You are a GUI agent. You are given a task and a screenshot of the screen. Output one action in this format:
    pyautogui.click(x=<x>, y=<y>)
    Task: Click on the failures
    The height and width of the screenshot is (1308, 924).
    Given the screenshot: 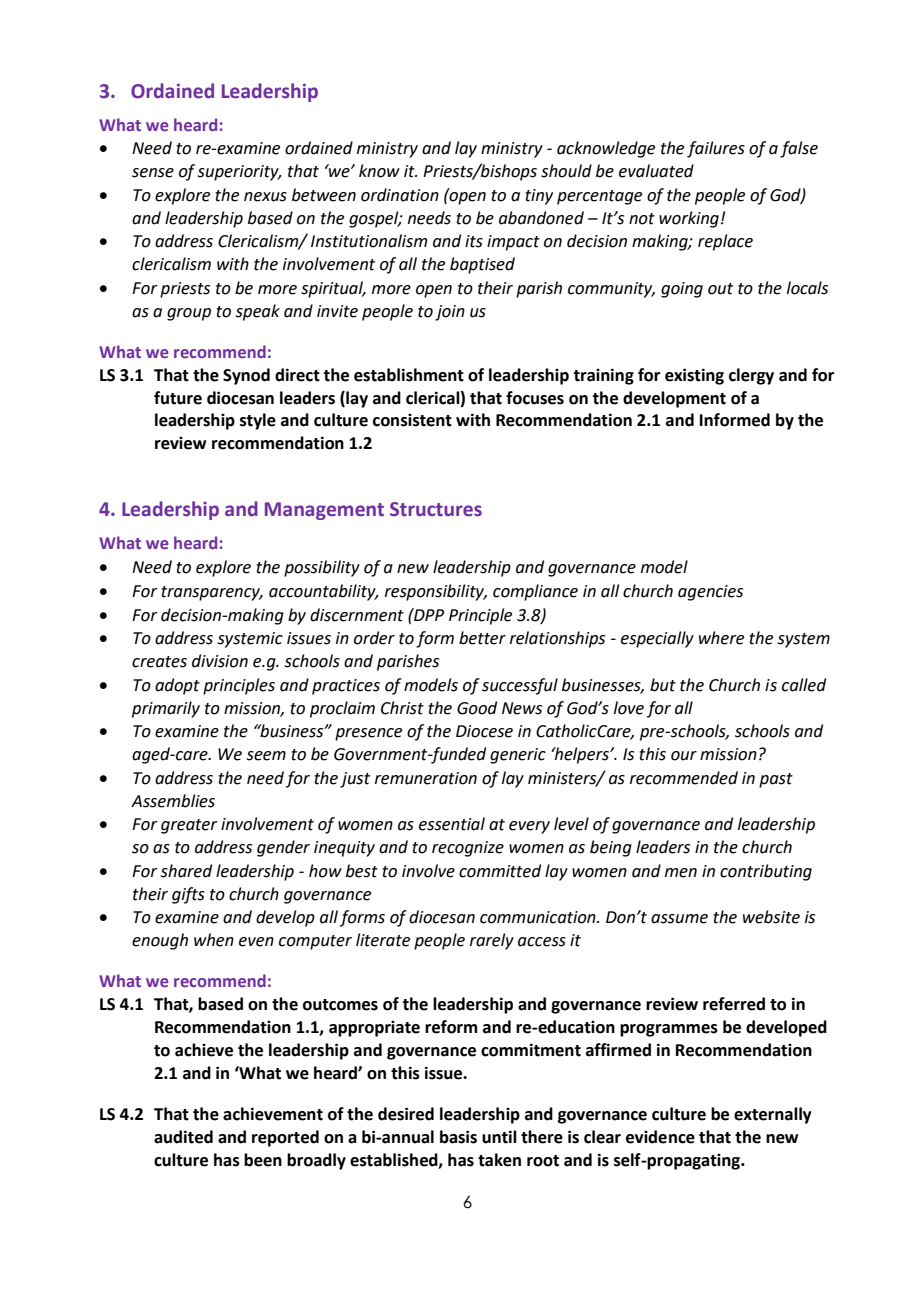 What is the action you would take?
    pyautogui.click(x=716, y=149)
